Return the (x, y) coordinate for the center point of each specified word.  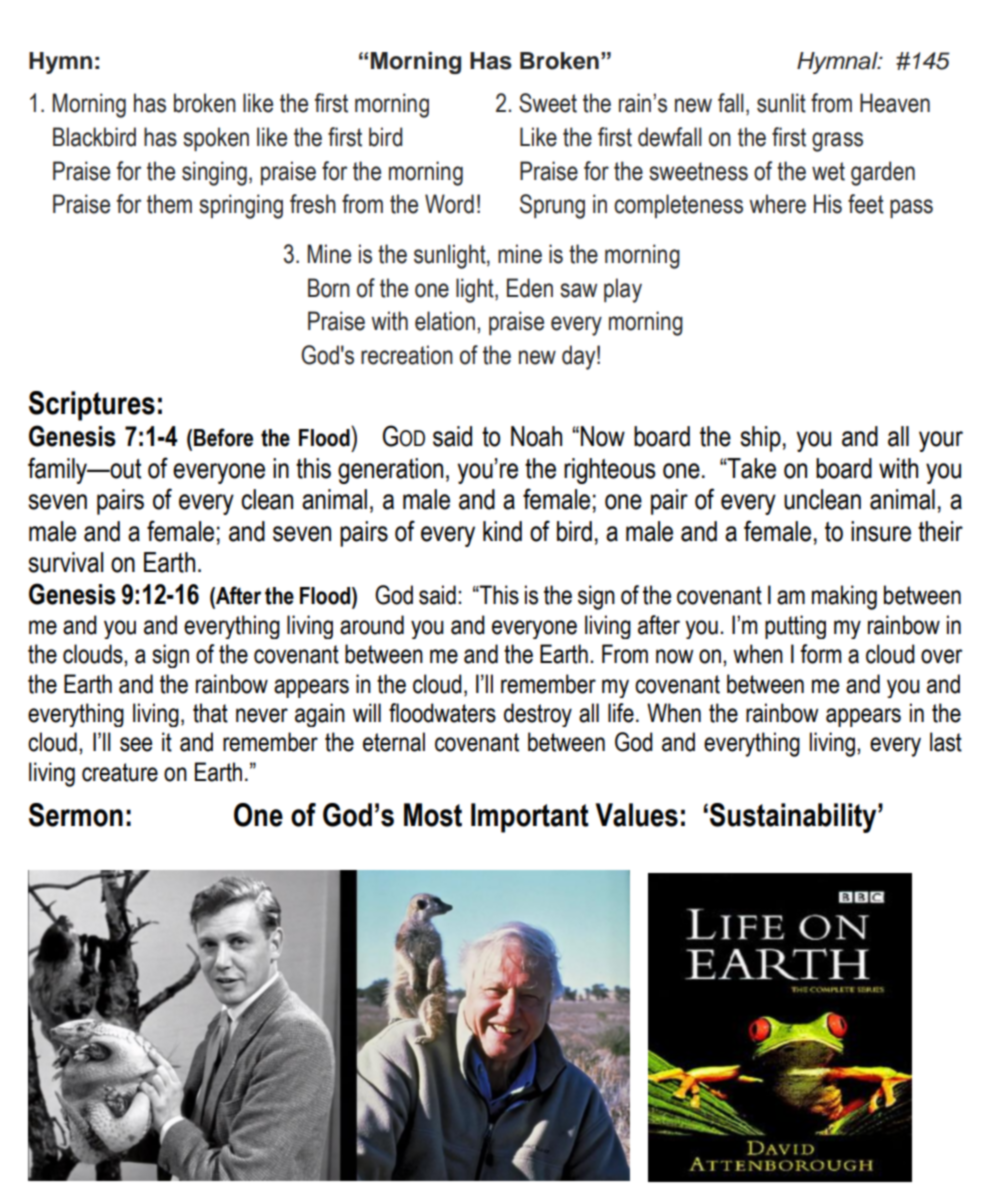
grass (837, 142)
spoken (216, 139)
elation (445, 321)
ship (760, 439)
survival (65, 562)
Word (449, 204)
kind (502, 531)
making (844, 597)
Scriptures (92, 406)
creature (120, 772)
